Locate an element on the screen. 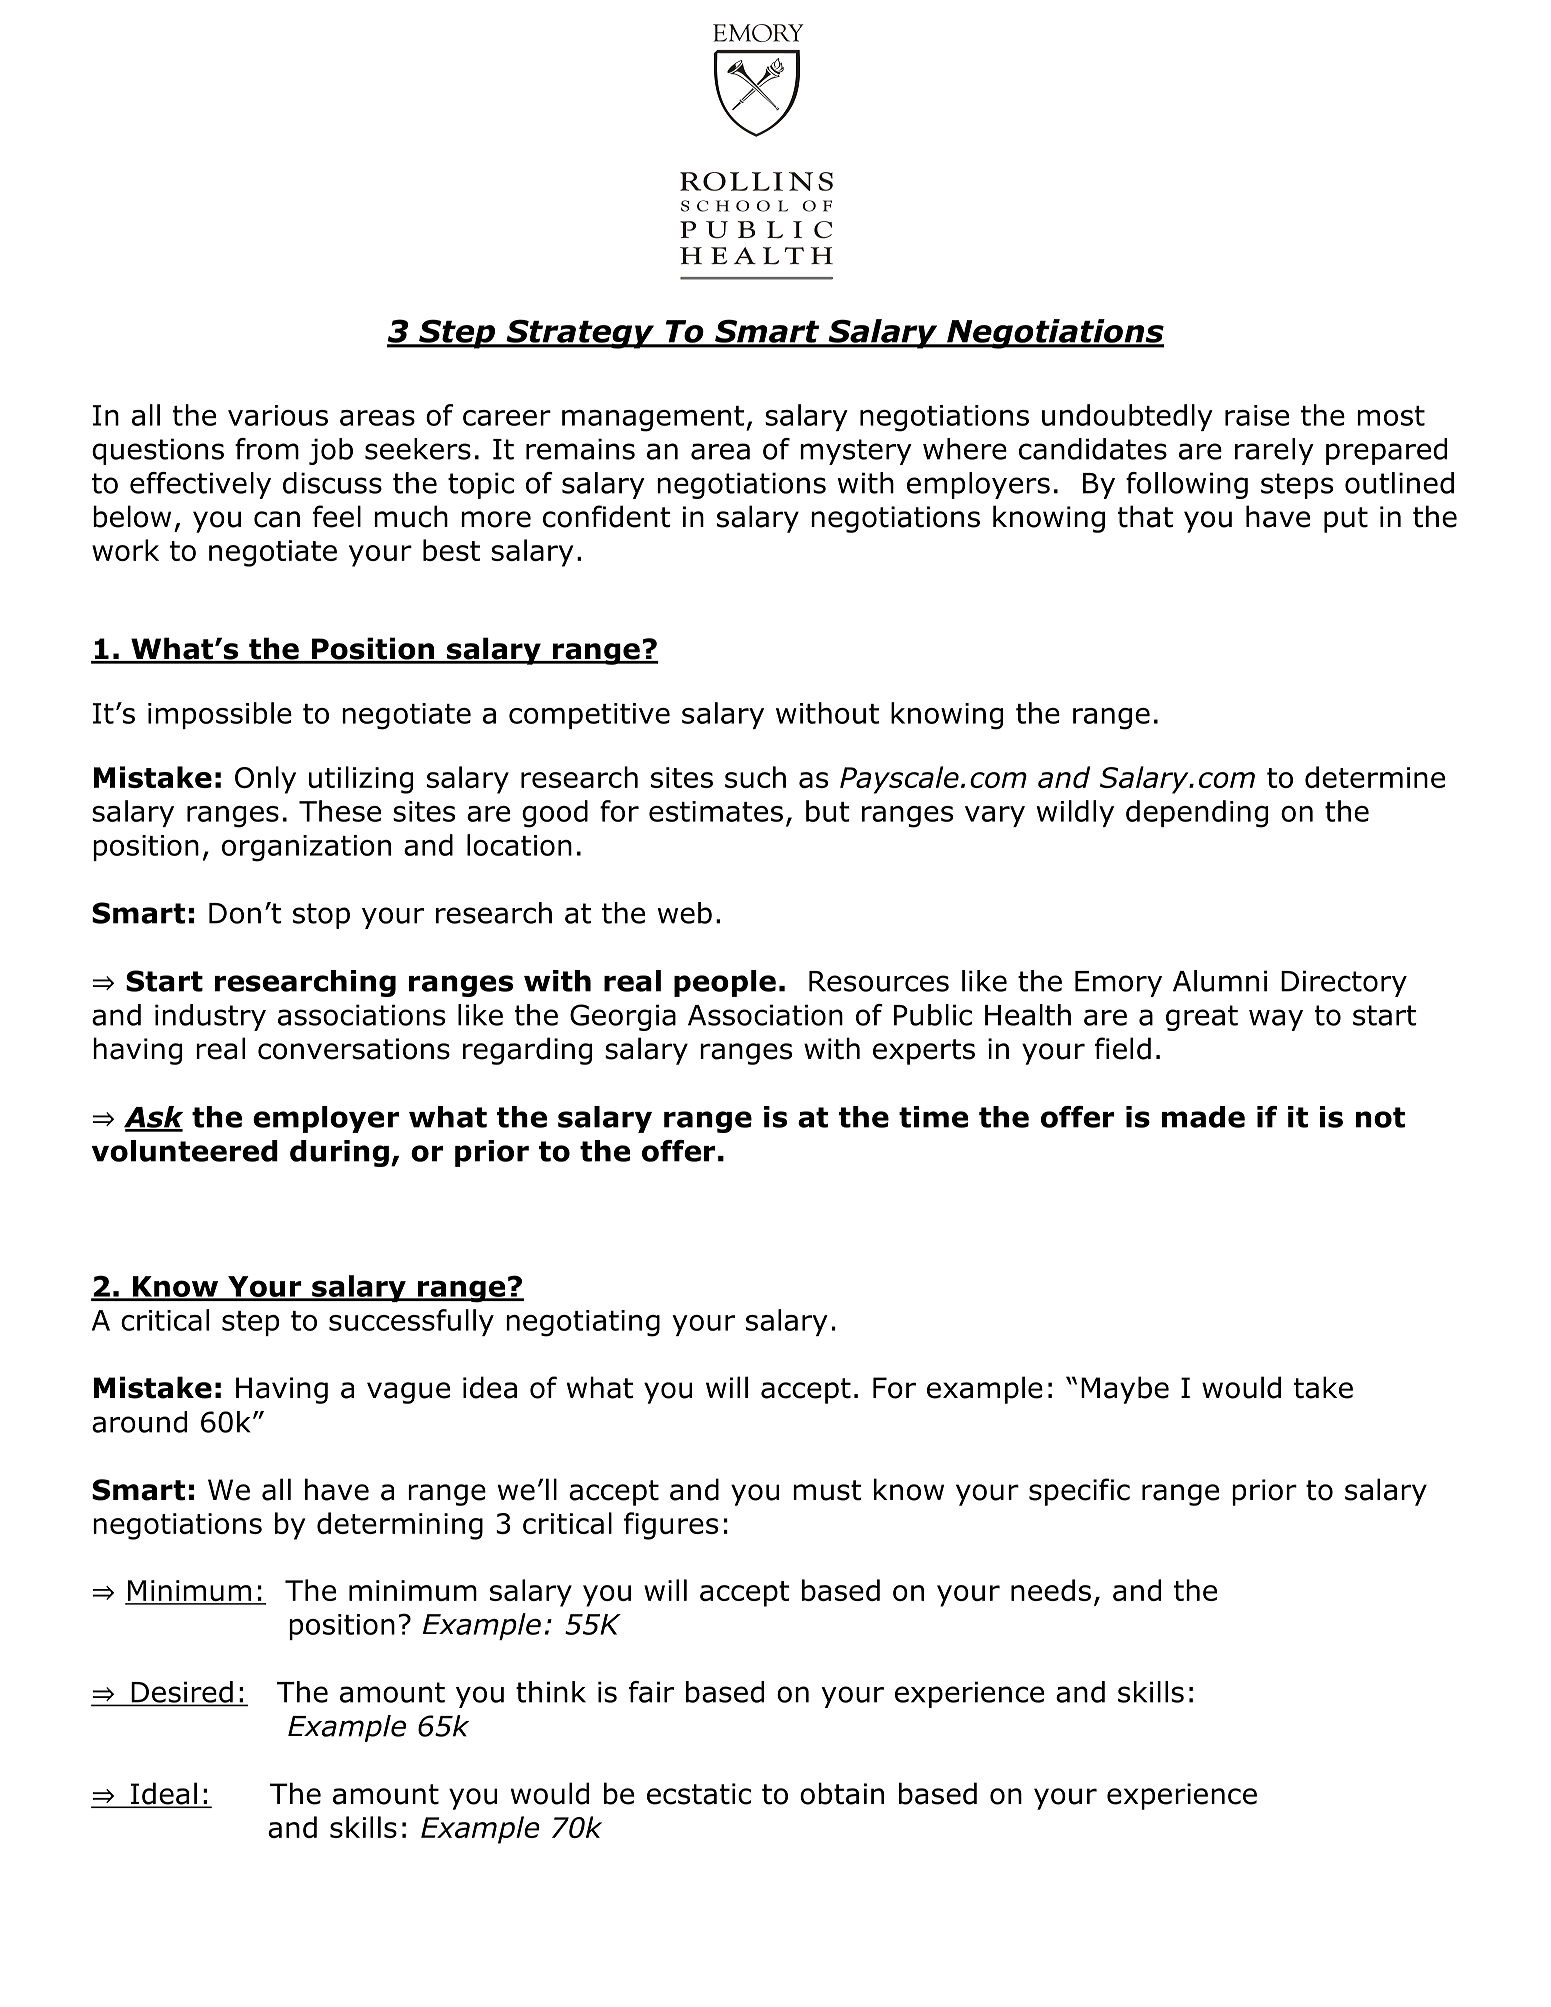  Desired is located at coordinates (182, 1693).
